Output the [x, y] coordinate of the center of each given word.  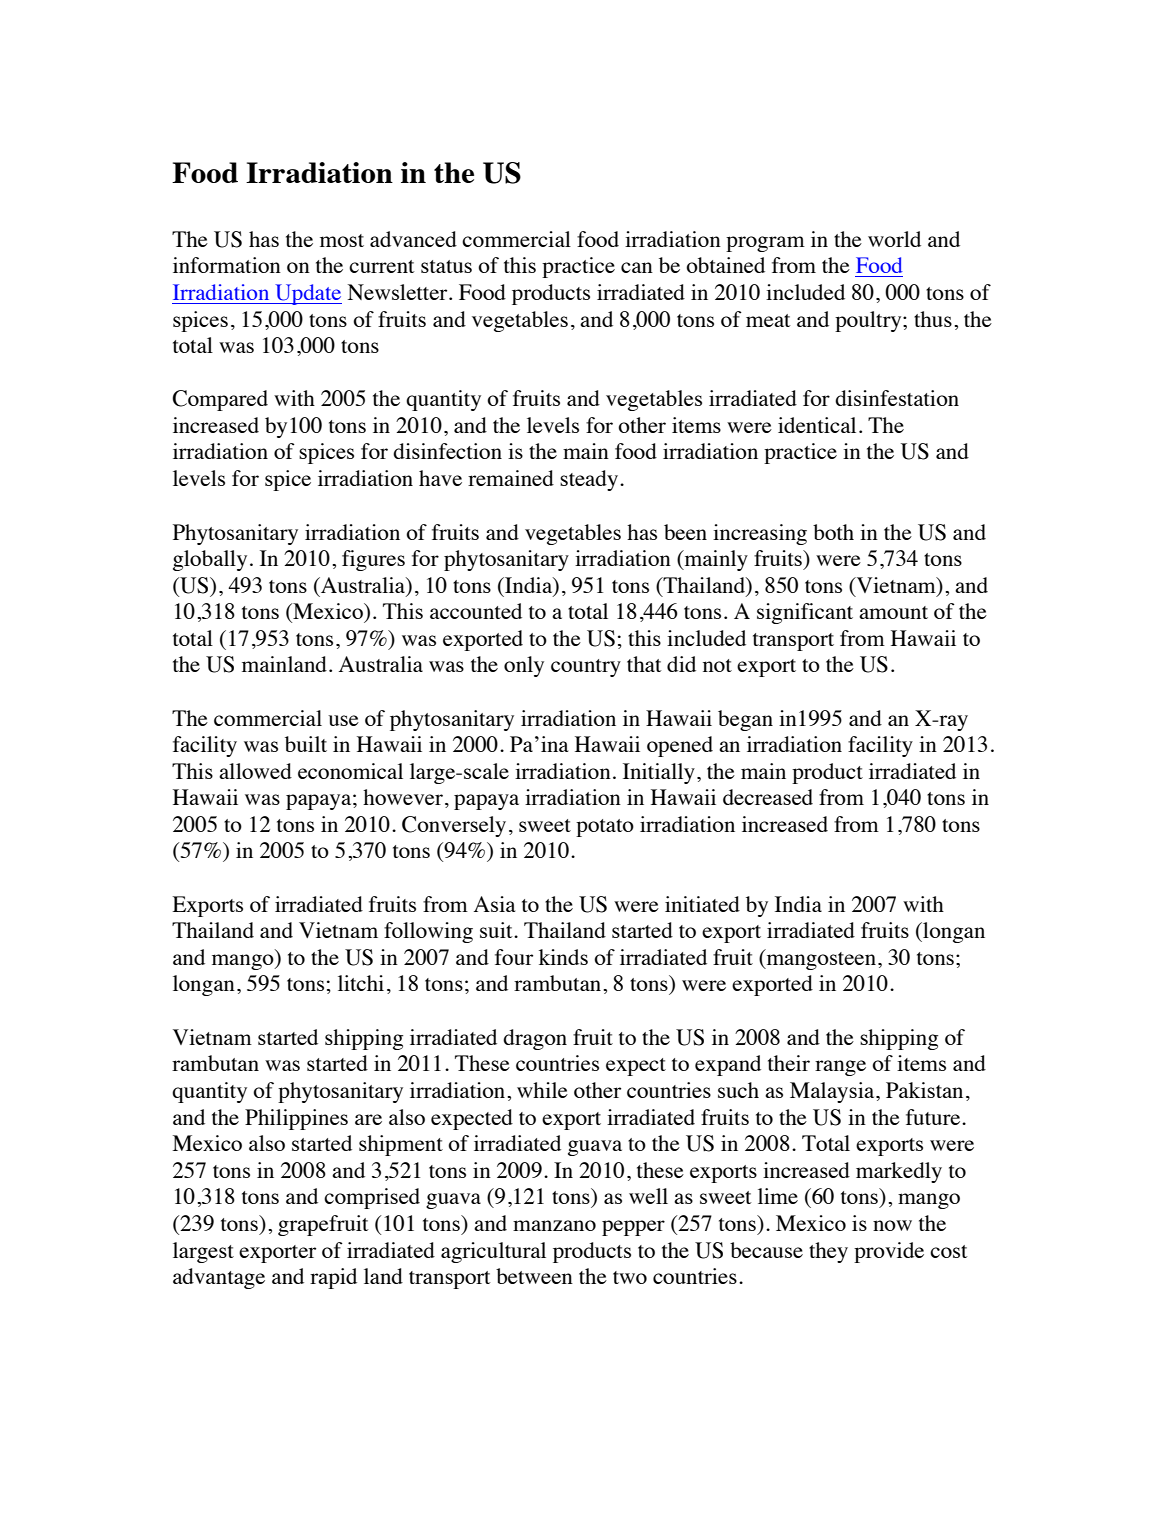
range [840, 1068]
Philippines [296, 1119]
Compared [220, 400]
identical [817, 425]
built [306, 744]
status [446, 266]
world [894, 239]
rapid [333, 1278]
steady [589, 480]
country [586, 668]
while [542, 1090]
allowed [255, 771]
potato [605, 828]
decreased [768, 797]
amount [893, 612]
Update [307, 294]
